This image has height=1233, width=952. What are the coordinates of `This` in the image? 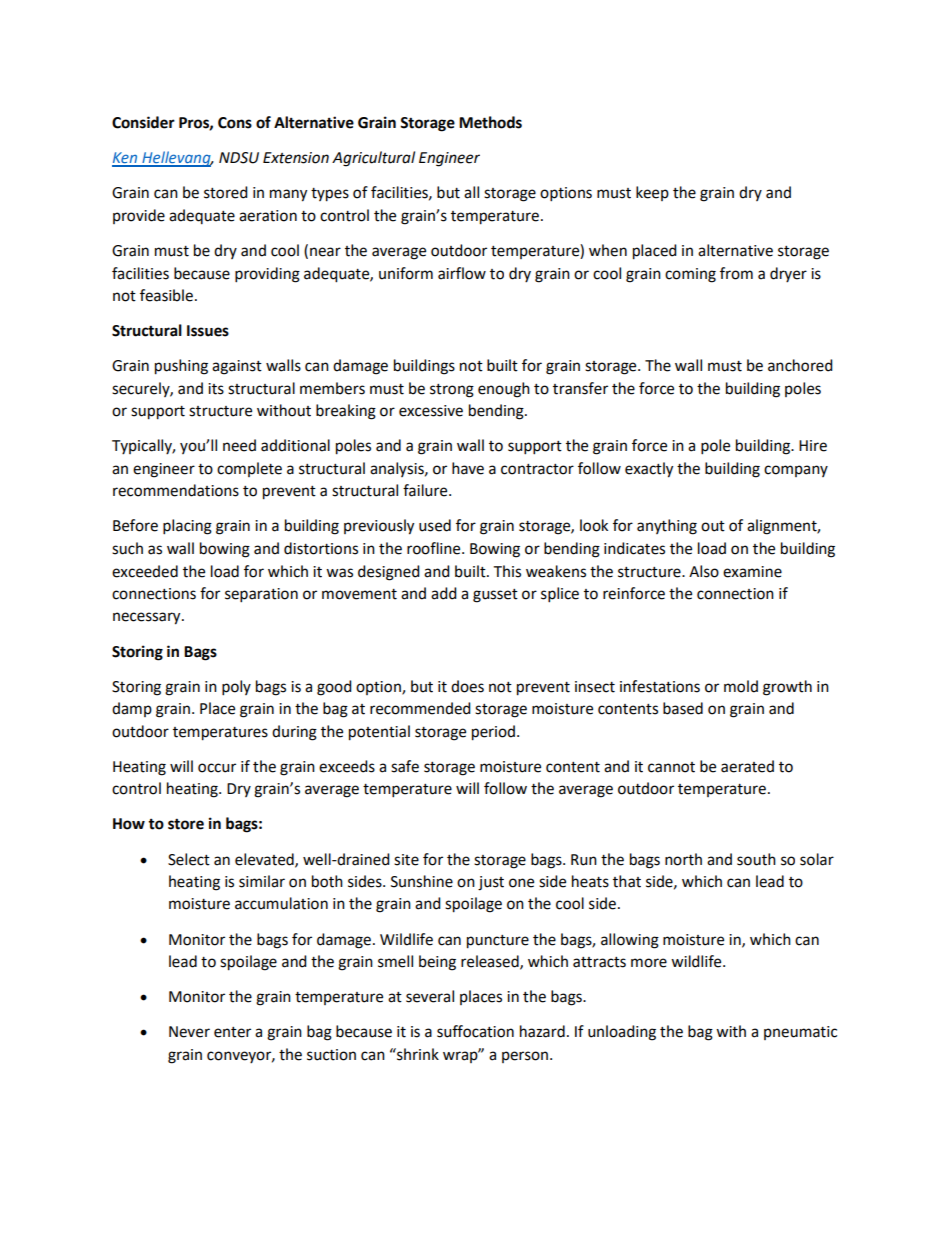 It's located at (507, 571).
